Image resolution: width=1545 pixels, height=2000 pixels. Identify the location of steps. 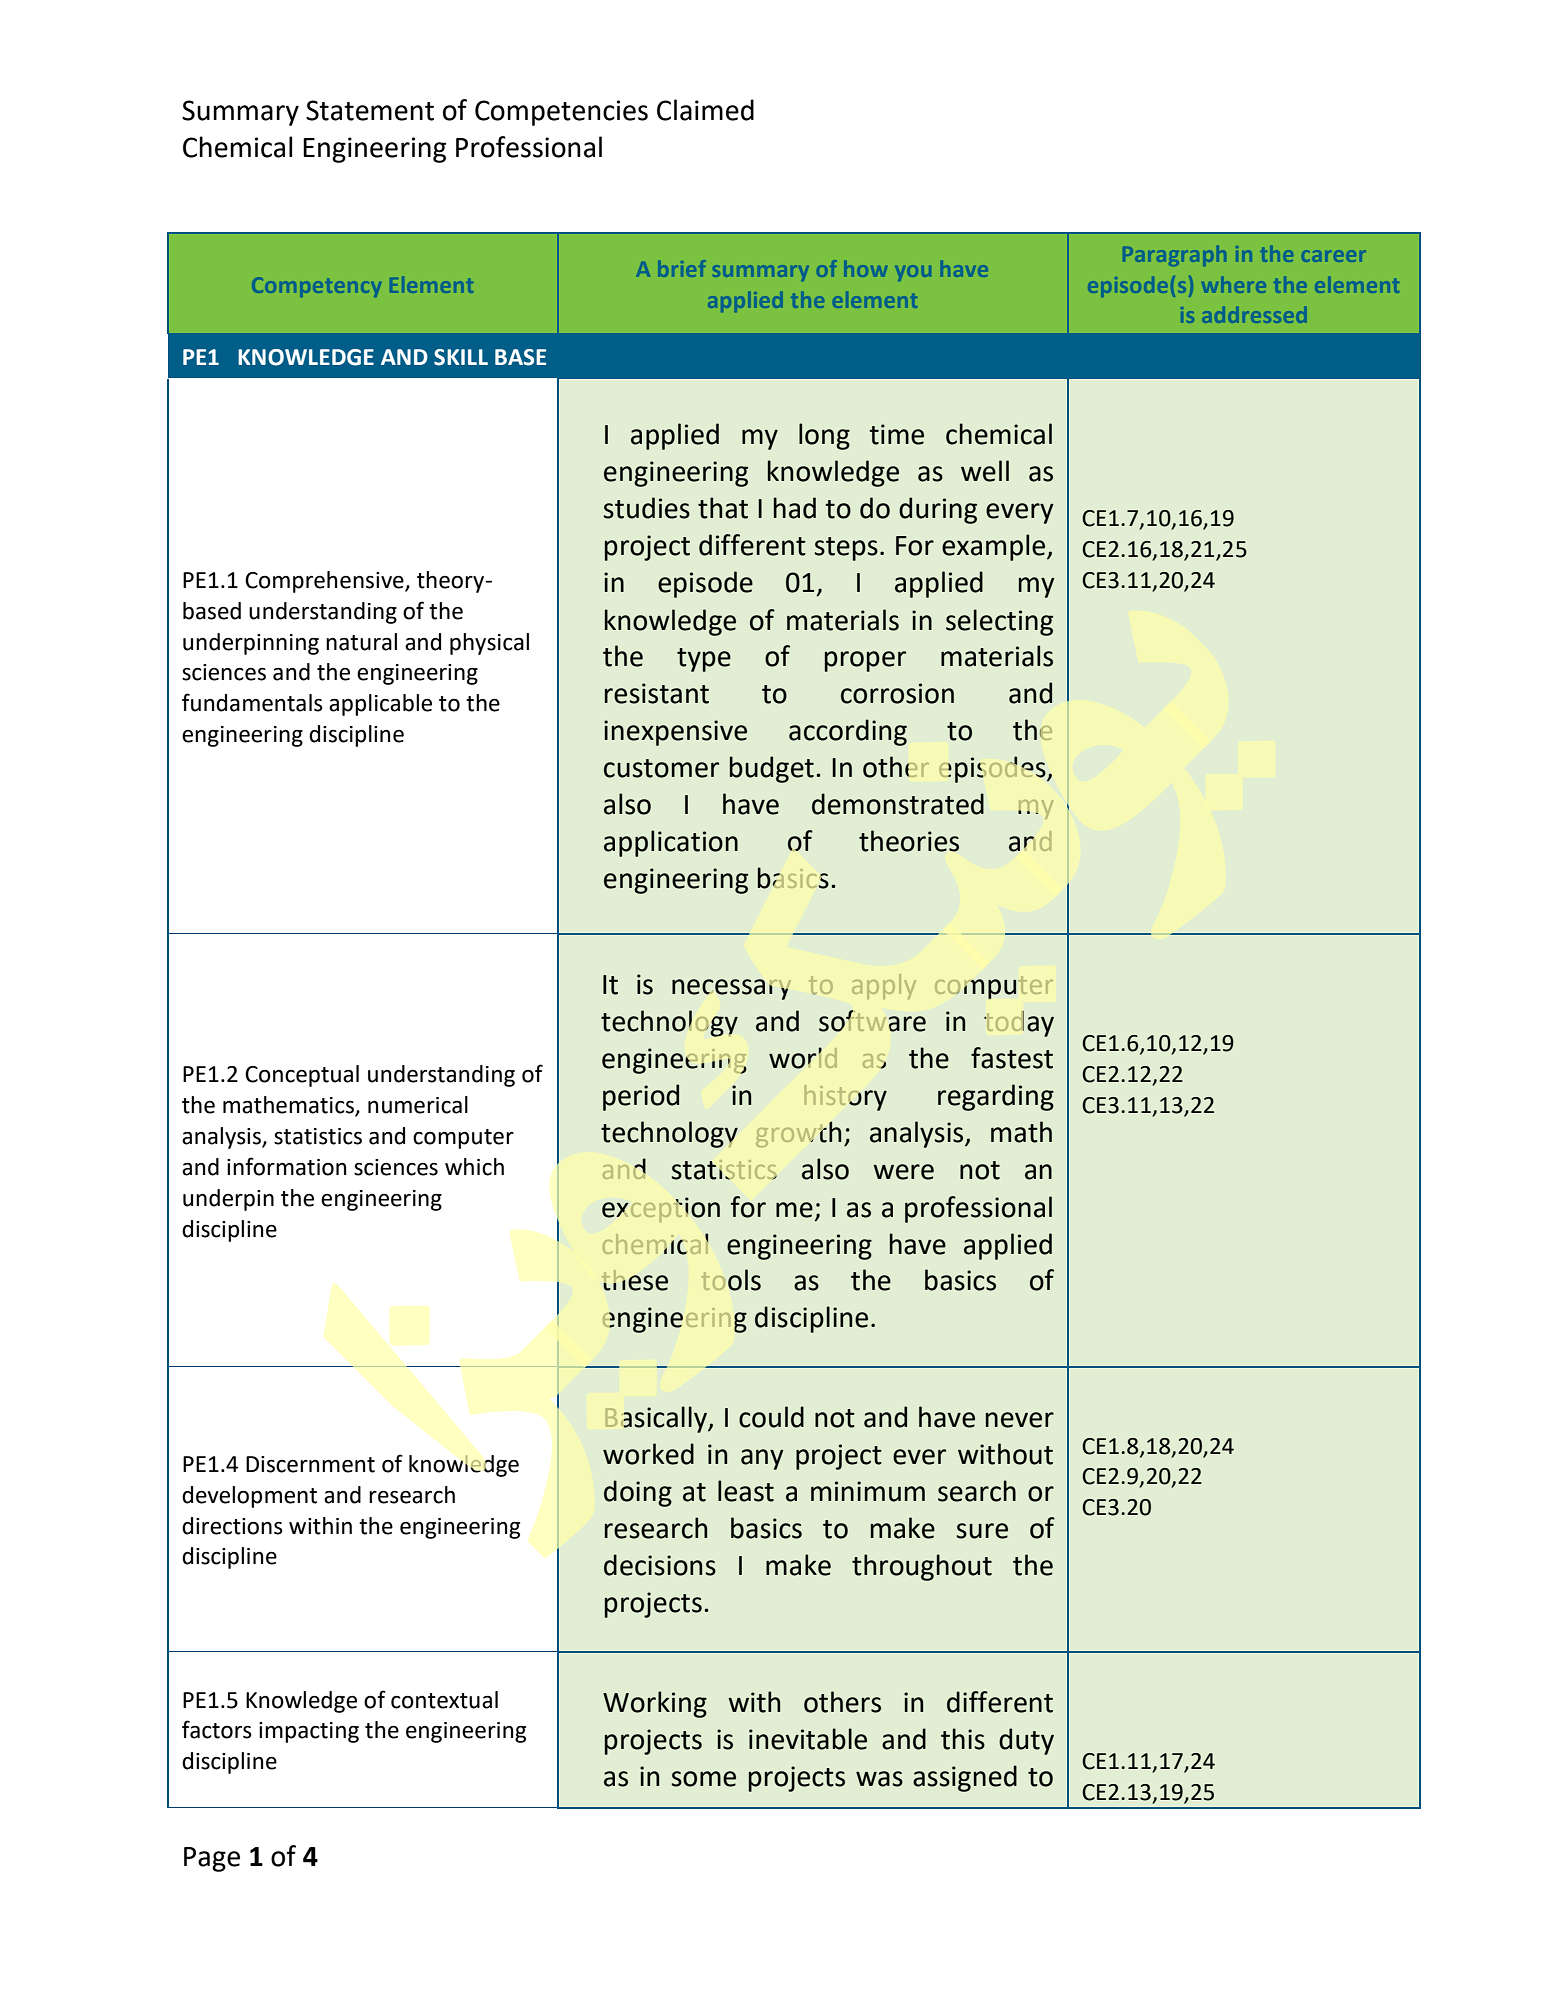
(846, 549).
